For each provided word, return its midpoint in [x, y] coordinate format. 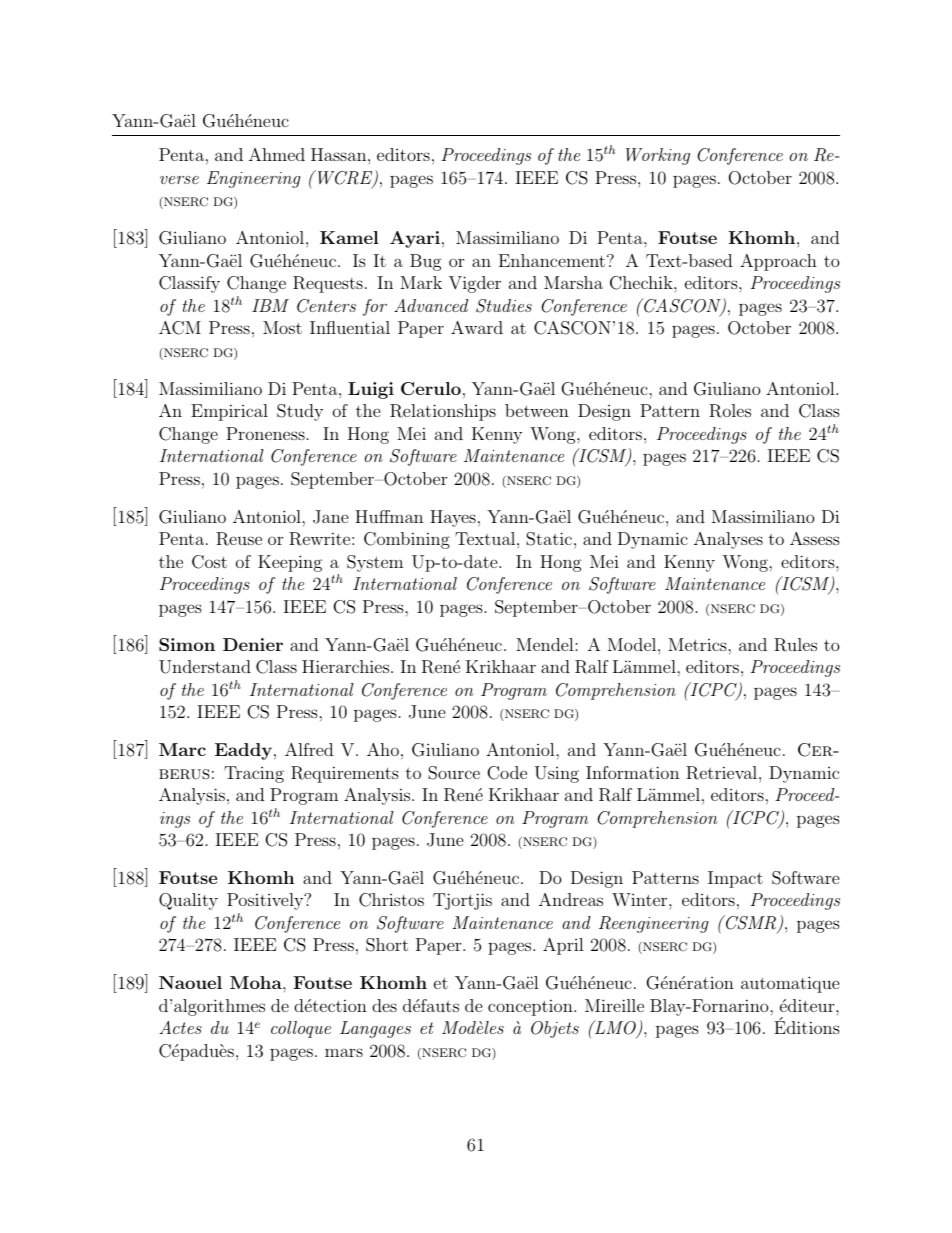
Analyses [728, 540]
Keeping [290, 563]
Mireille [614, 1005]
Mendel [546, 644]
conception [531, 1007]
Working [658, 156]
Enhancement [552, 260]
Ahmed [277, 154]
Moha [257, 982]
